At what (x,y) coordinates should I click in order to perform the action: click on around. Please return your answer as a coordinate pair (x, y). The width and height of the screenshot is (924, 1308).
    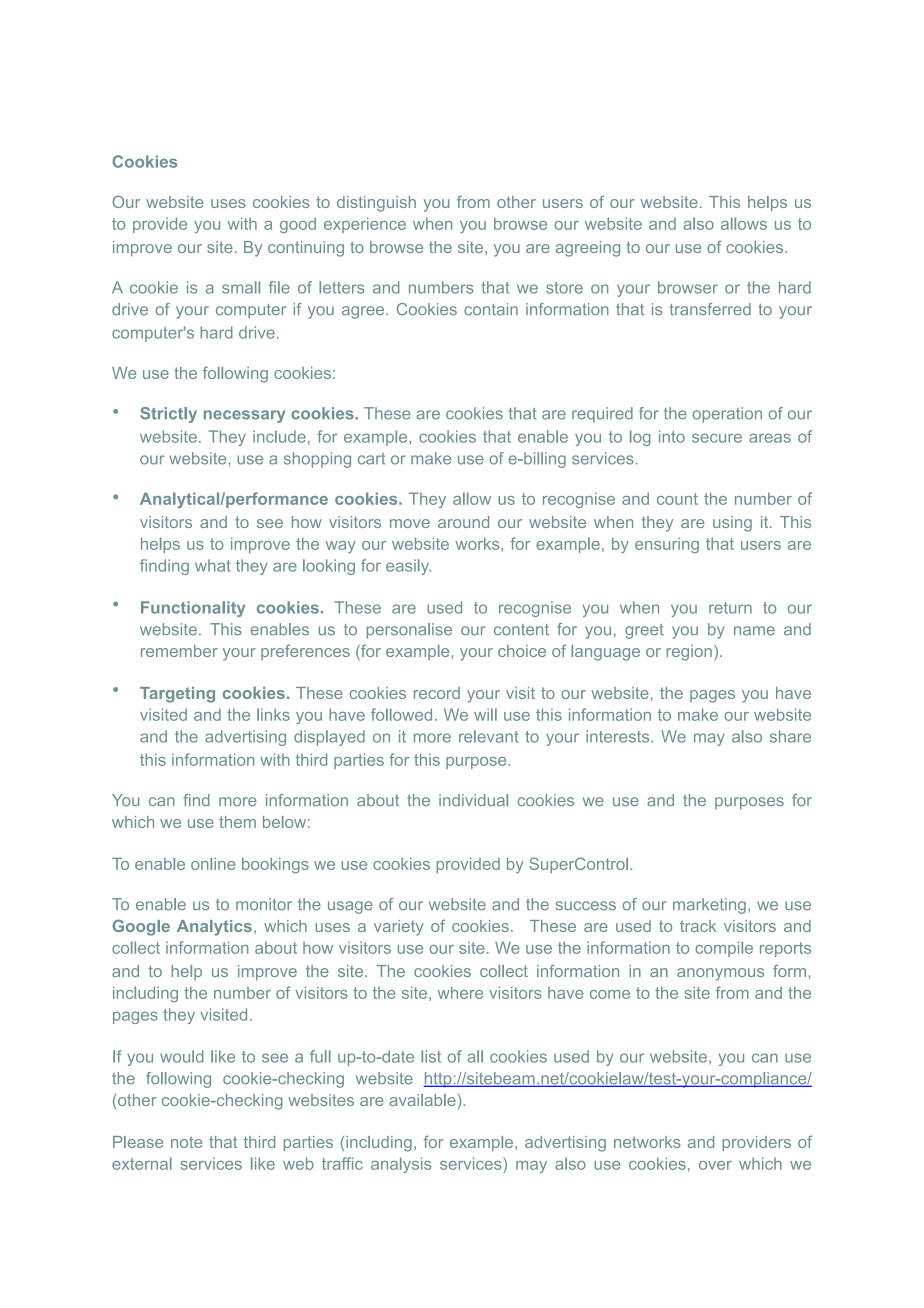
    Looking at the image, I should click on (463, 522).
